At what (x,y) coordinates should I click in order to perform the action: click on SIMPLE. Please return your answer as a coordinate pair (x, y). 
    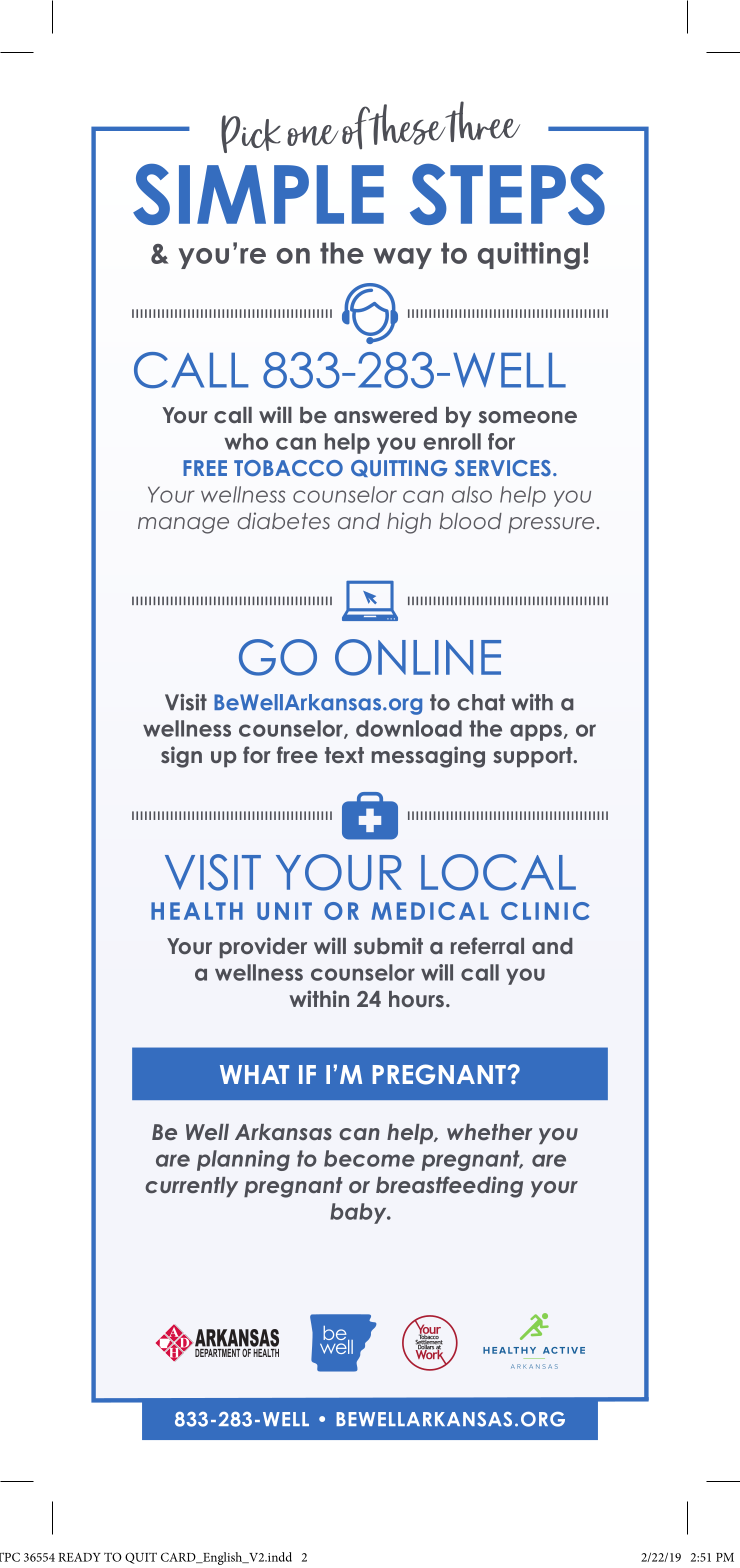
    Looking at the image, I should click on (258, 194).
